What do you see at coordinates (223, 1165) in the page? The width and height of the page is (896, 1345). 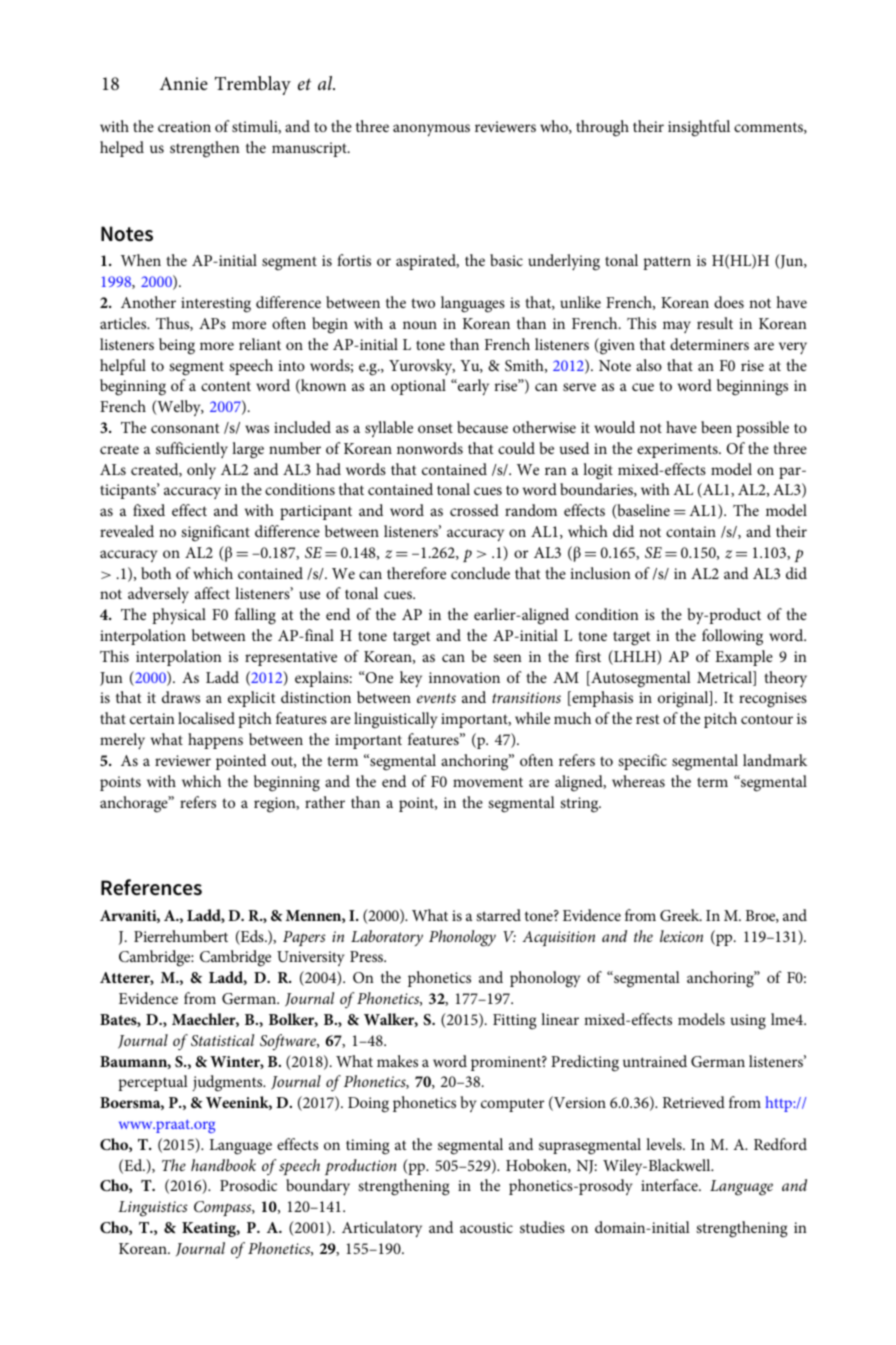 I see `handbook` at bounding box center [223, 1165].
